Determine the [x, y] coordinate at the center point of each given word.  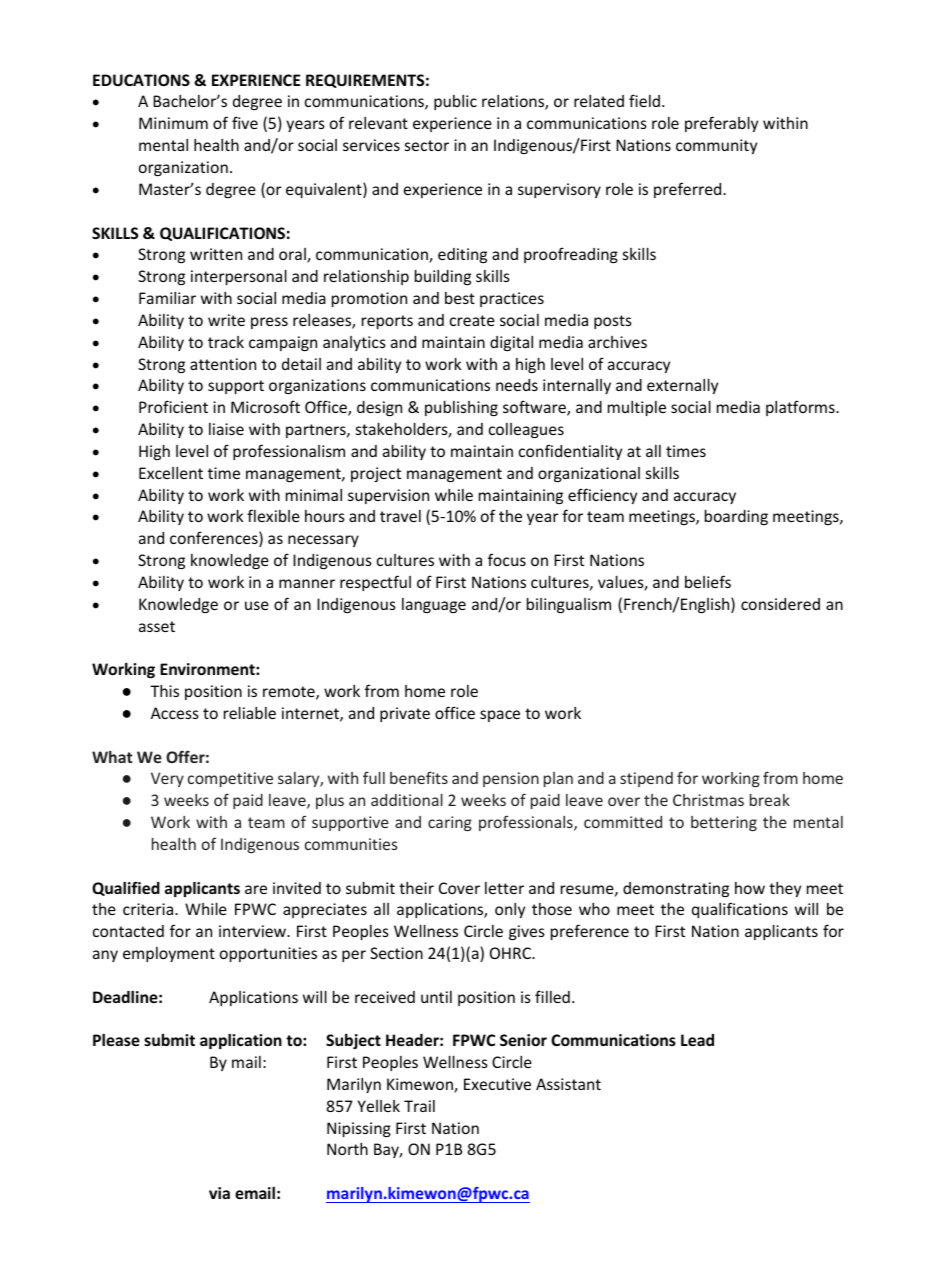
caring [450, 823]
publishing [461, 408]
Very [167, 779]
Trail [419, 1106]
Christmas [708, 800]
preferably [721, 124]
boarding [736, 517]
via [219, 1193]
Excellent [171, 473]
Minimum [173, 123]
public [455, 102]
